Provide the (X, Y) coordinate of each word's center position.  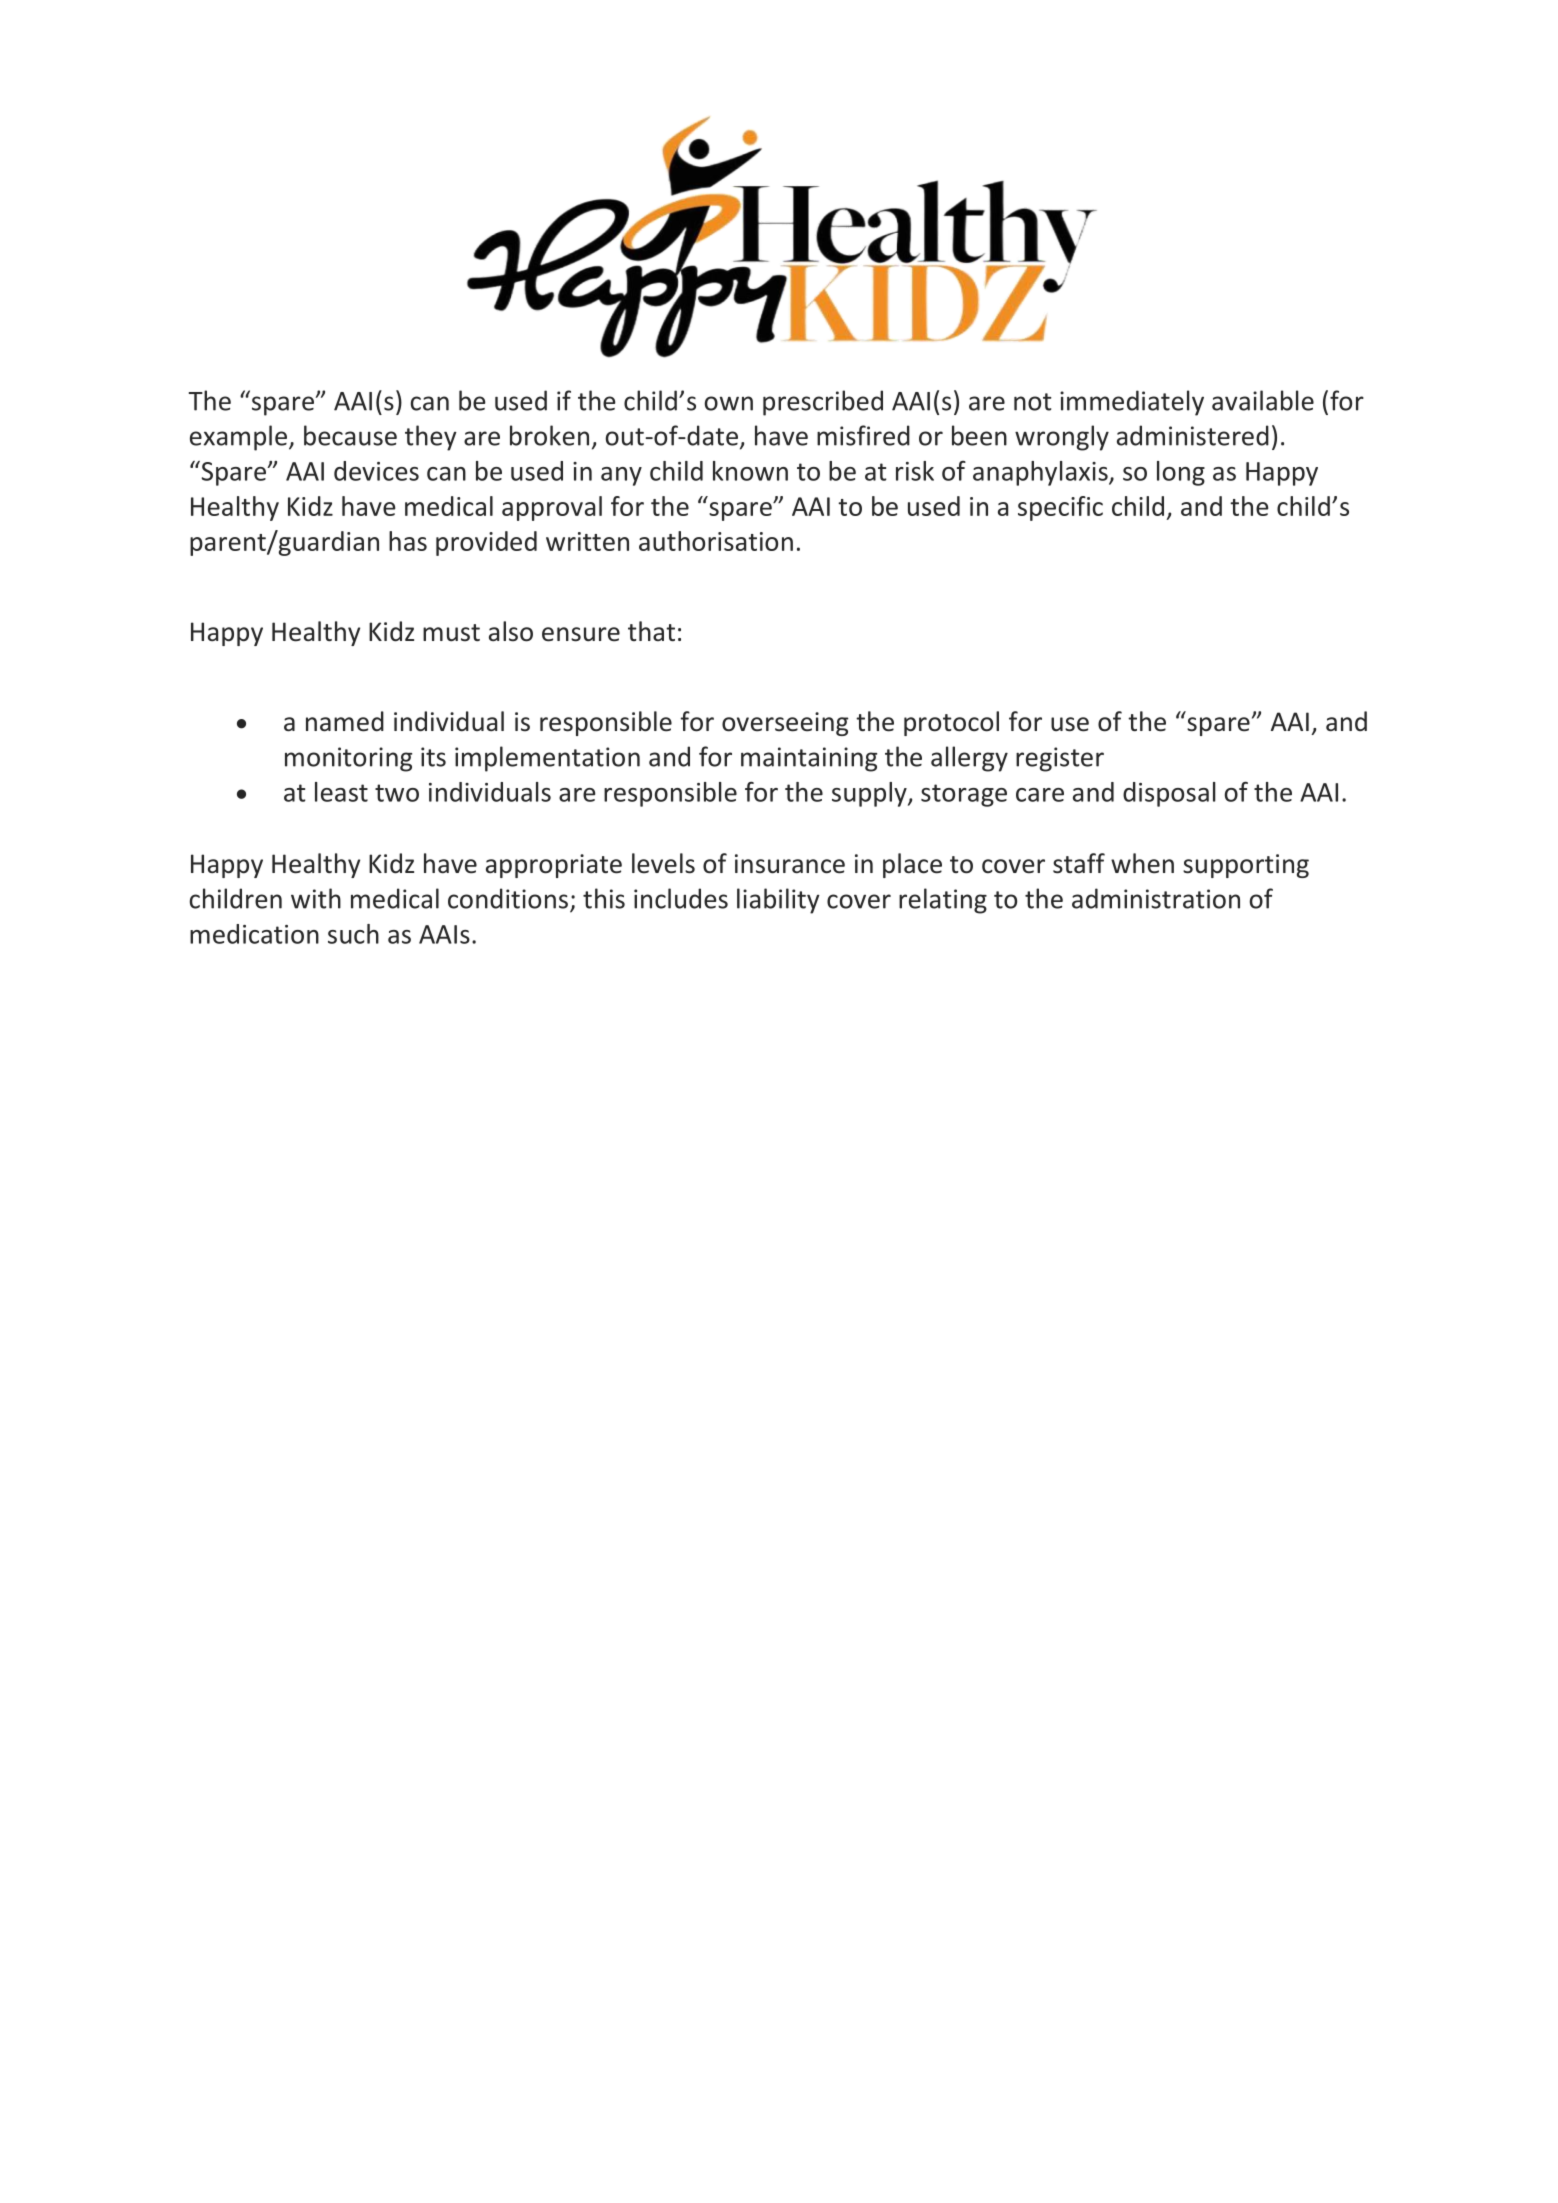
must (451, 633)
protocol (951, 723)
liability (778, 901)
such (353, 934)
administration (1156, 898)
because (350, 435)
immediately (1132, 403)
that (651, 631)
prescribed (823, 403)
